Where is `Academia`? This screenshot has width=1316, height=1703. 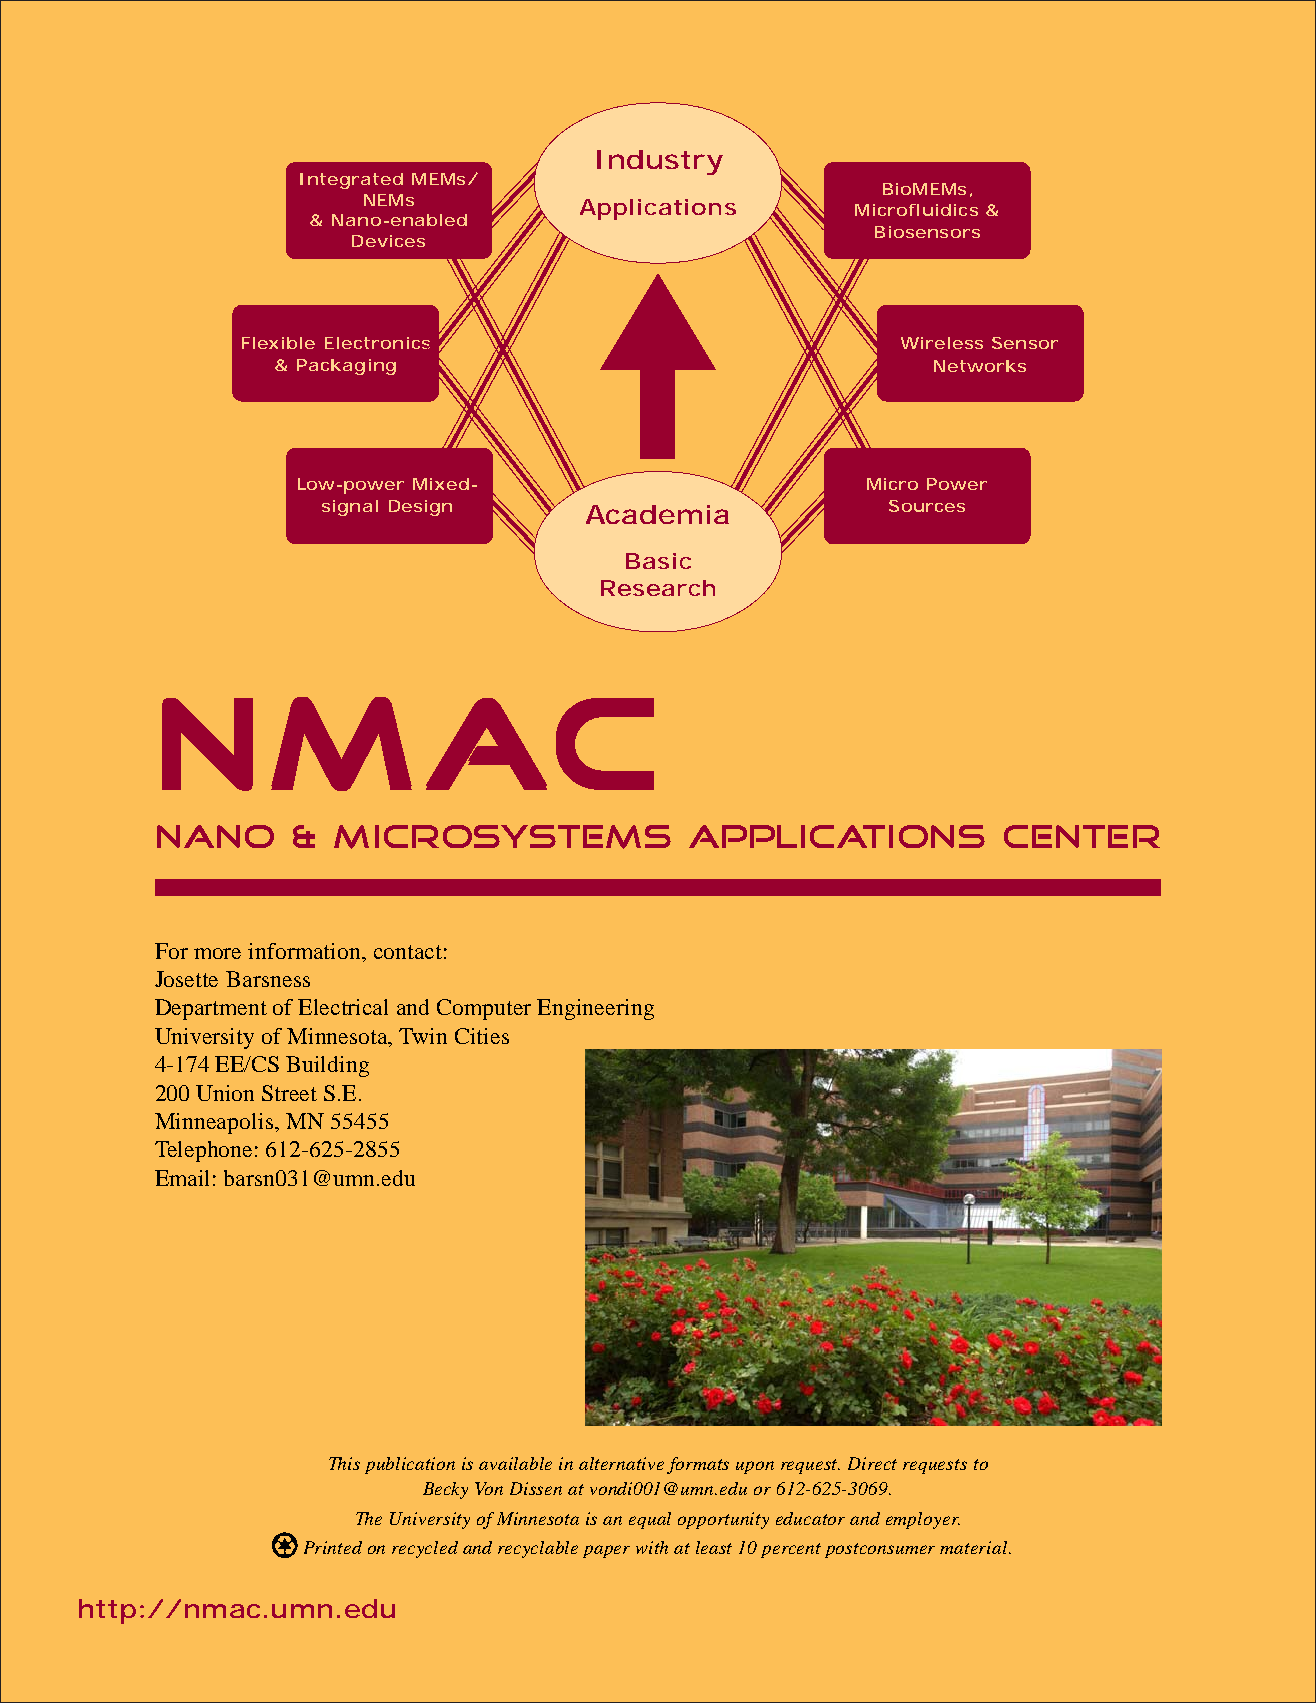
Academia is located at coordinates (657, 514).
